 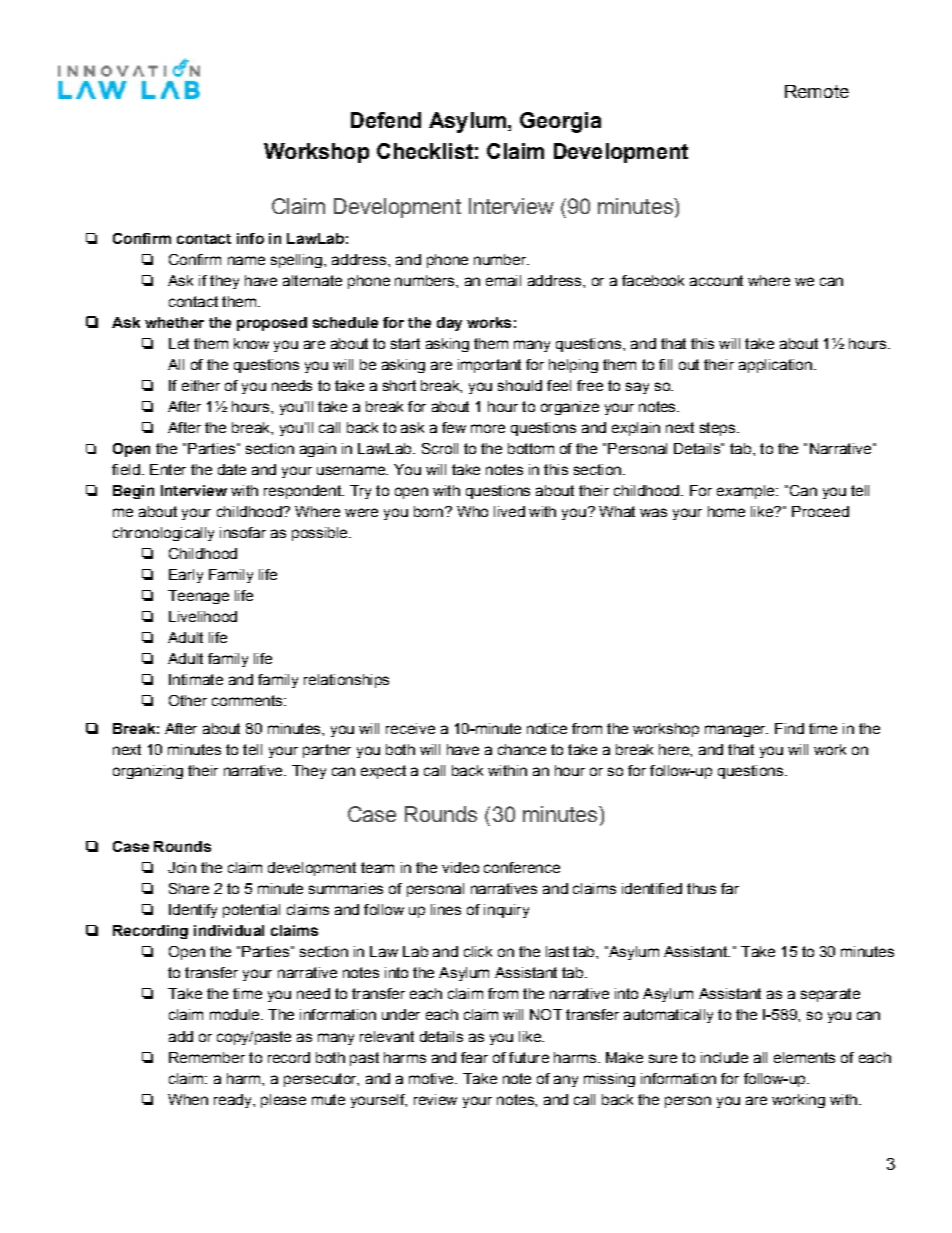 What do you see at coordinates (207, 1057) in the screenshot?
I see `Remember` at bounding box center [207, 1057].
